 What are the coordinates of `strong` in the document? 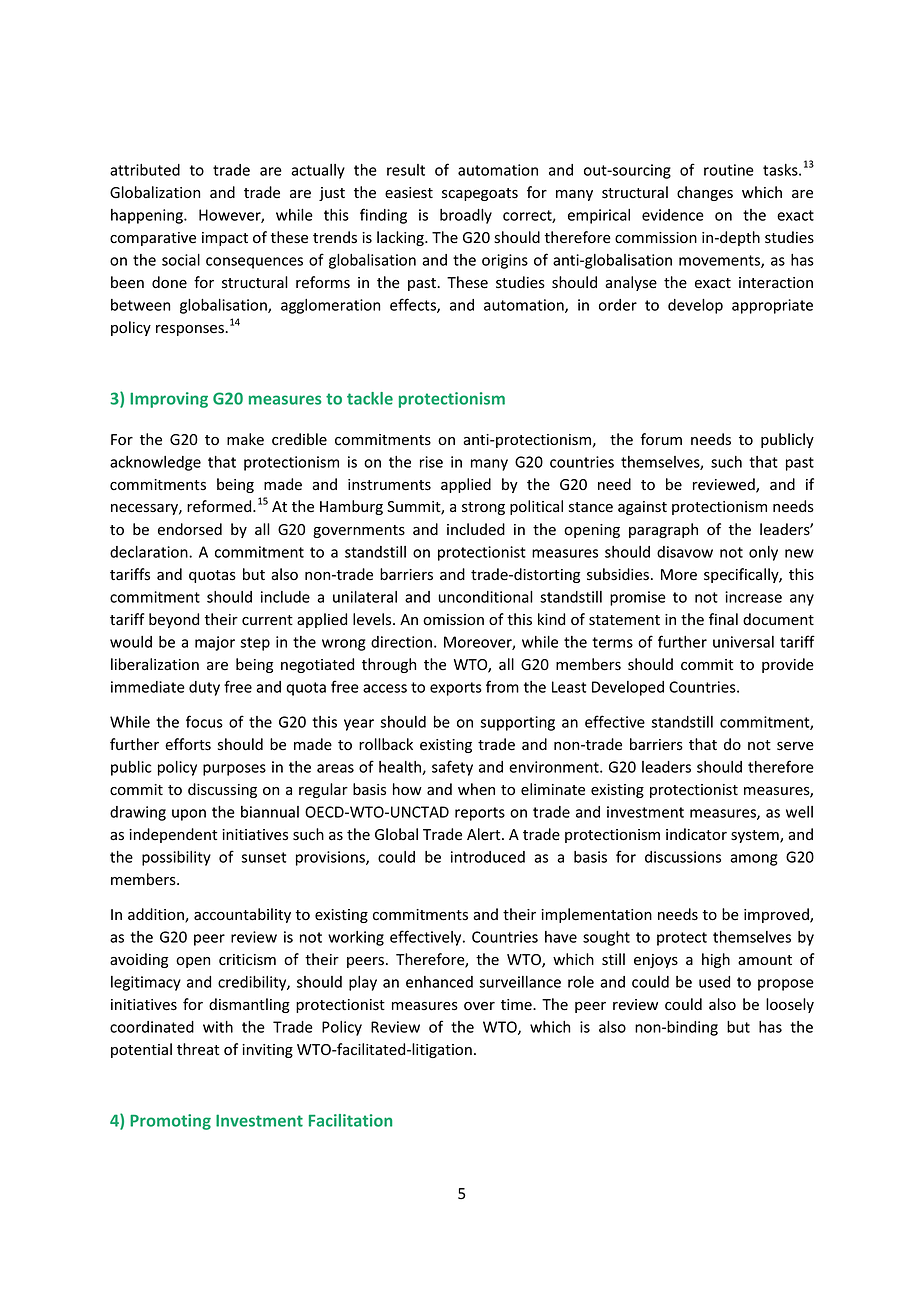 It's located at (483, 508).
